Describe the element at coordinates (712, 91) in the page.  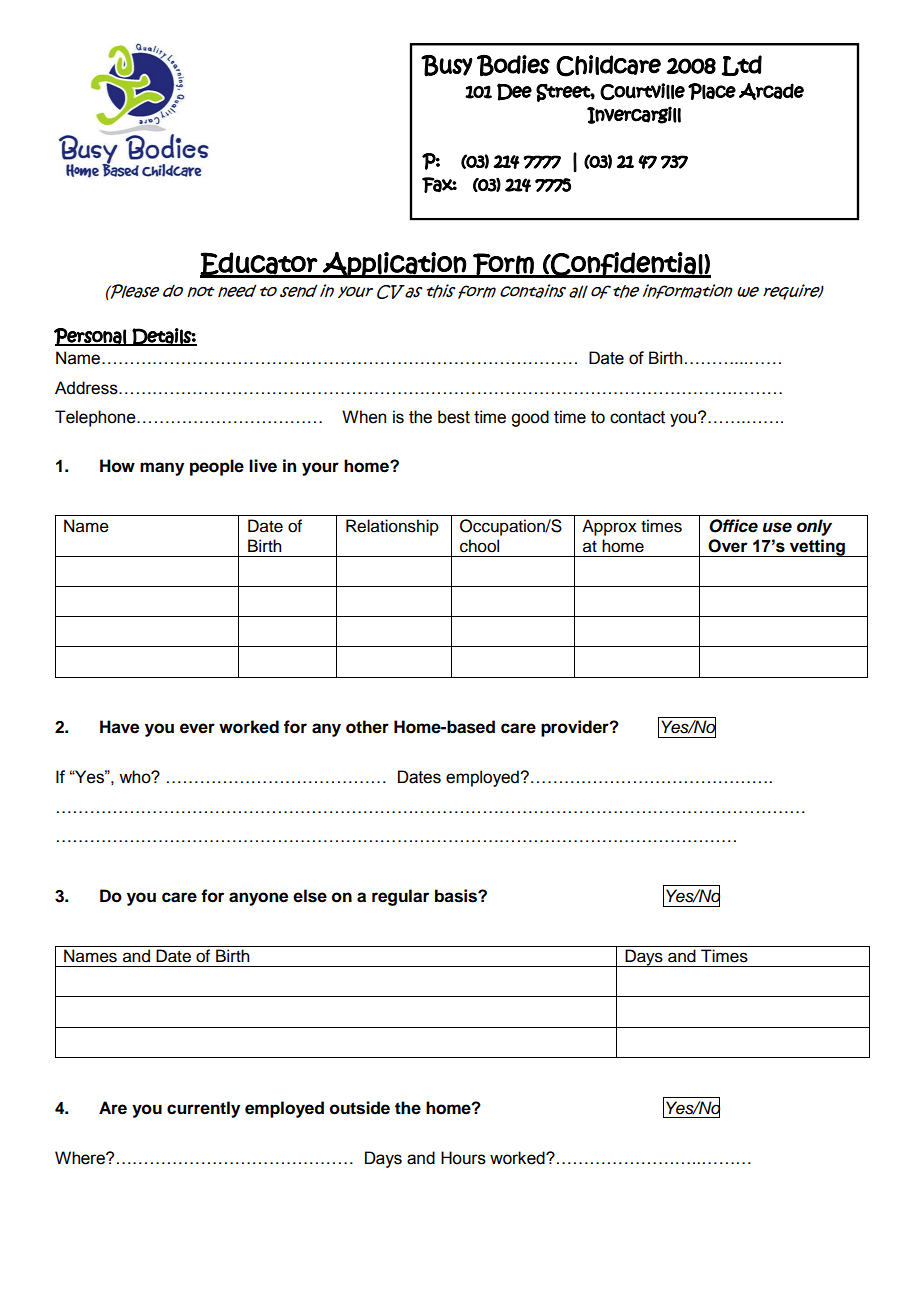
I see `Place` at that location.
